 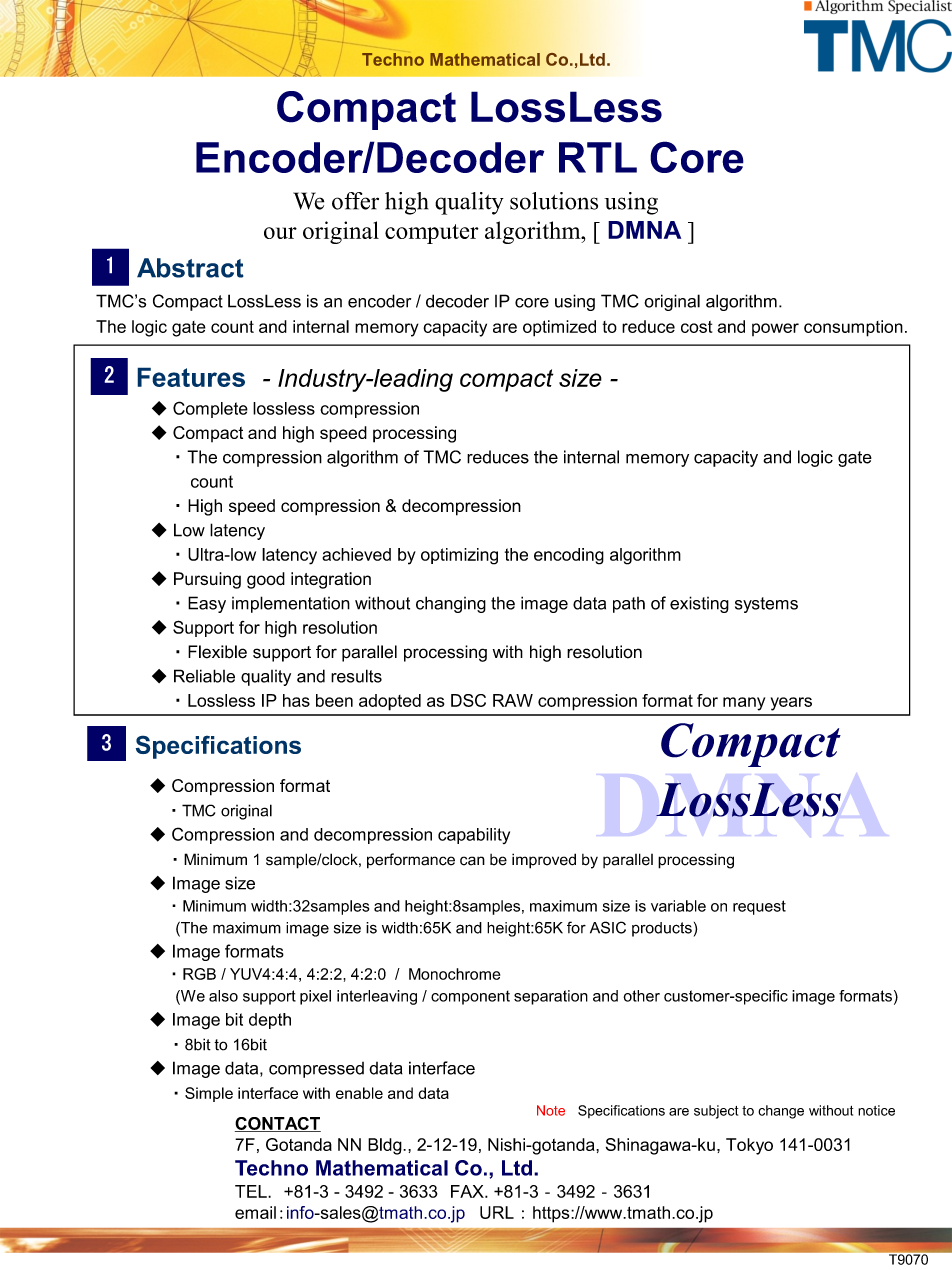 I want to click on Complete, so click(x=210, y=409).
